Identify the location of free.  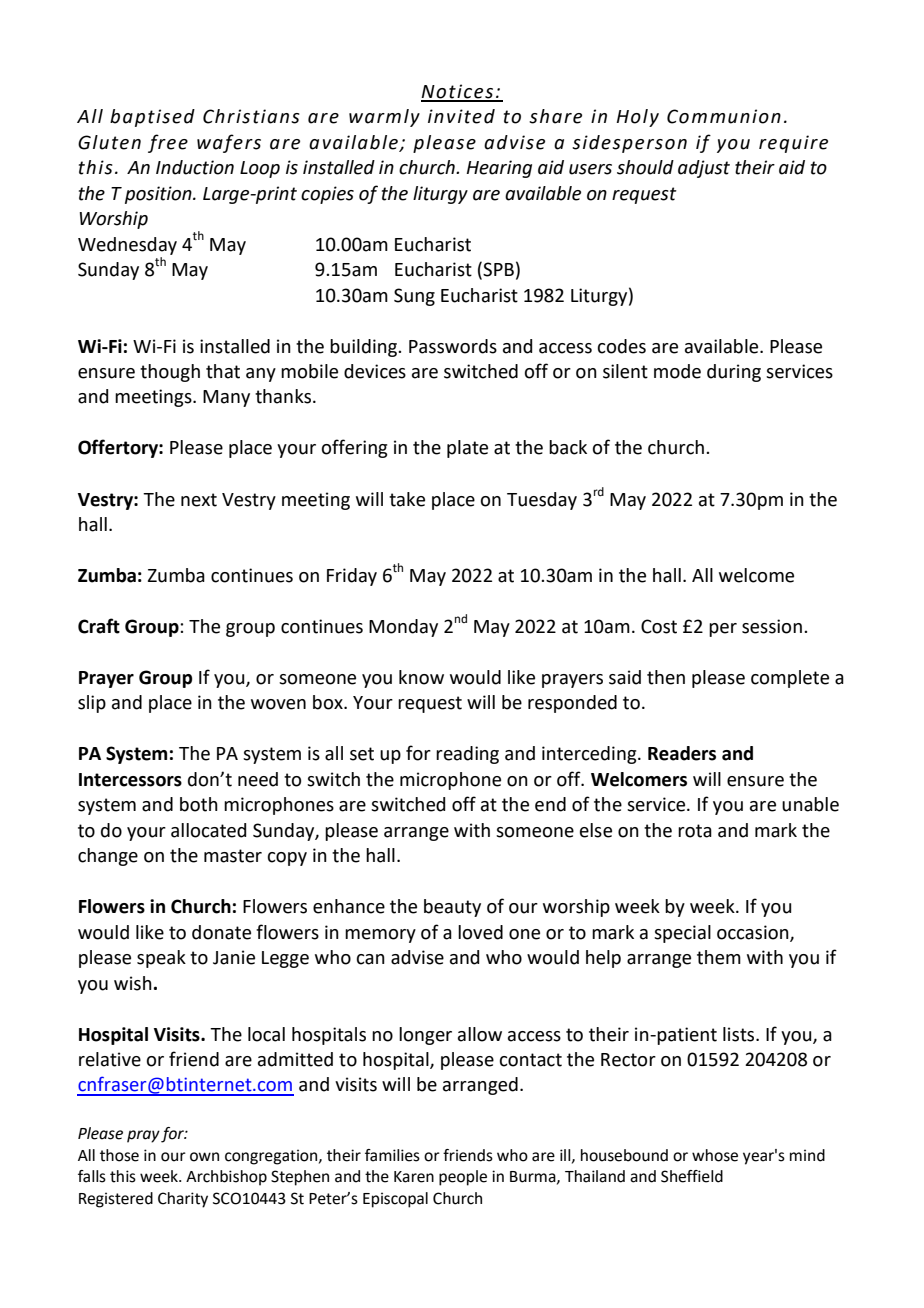
(168, 143).
